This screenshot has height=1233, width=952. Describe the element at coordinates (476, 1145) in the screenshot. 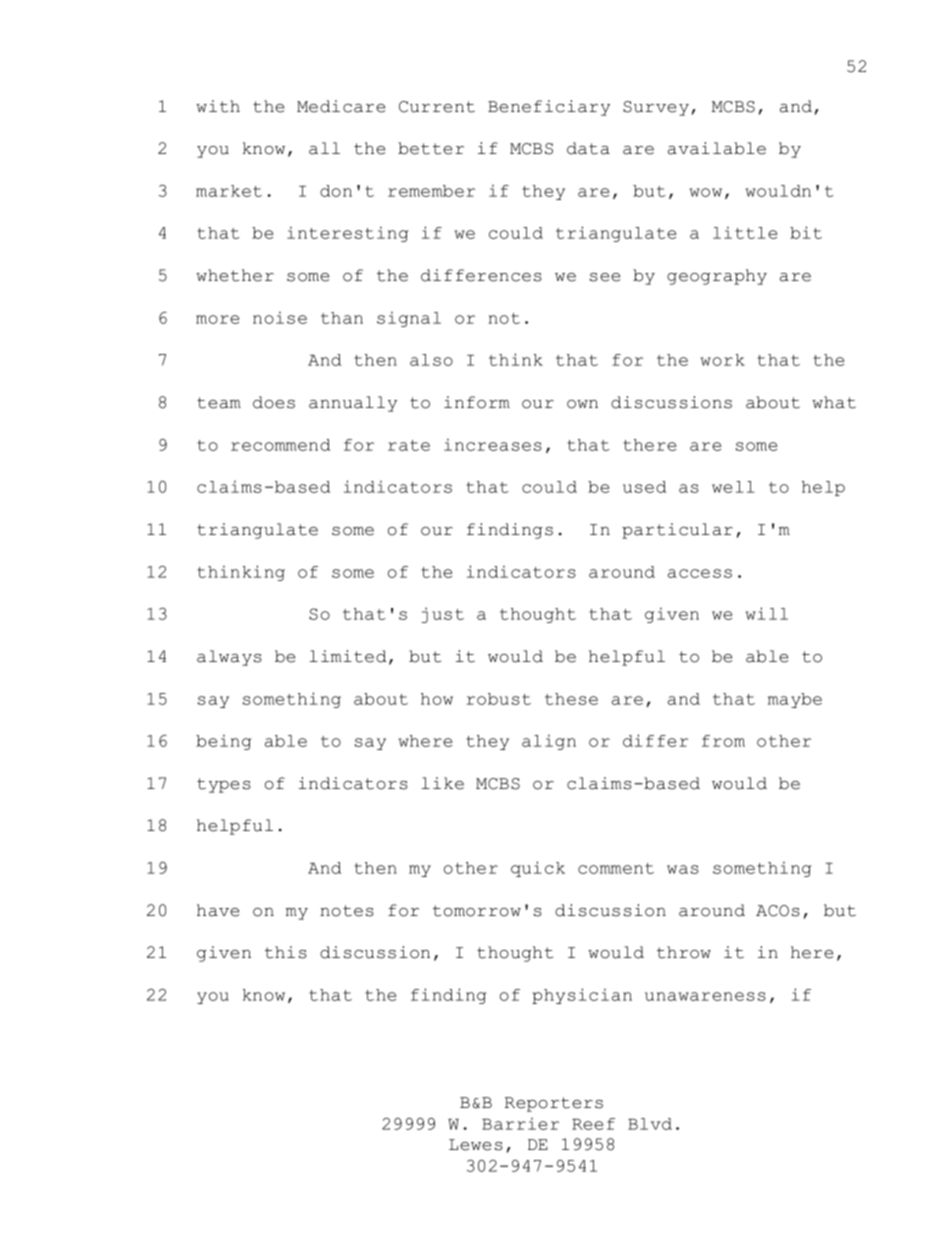

I see `Lewes` at that location.
